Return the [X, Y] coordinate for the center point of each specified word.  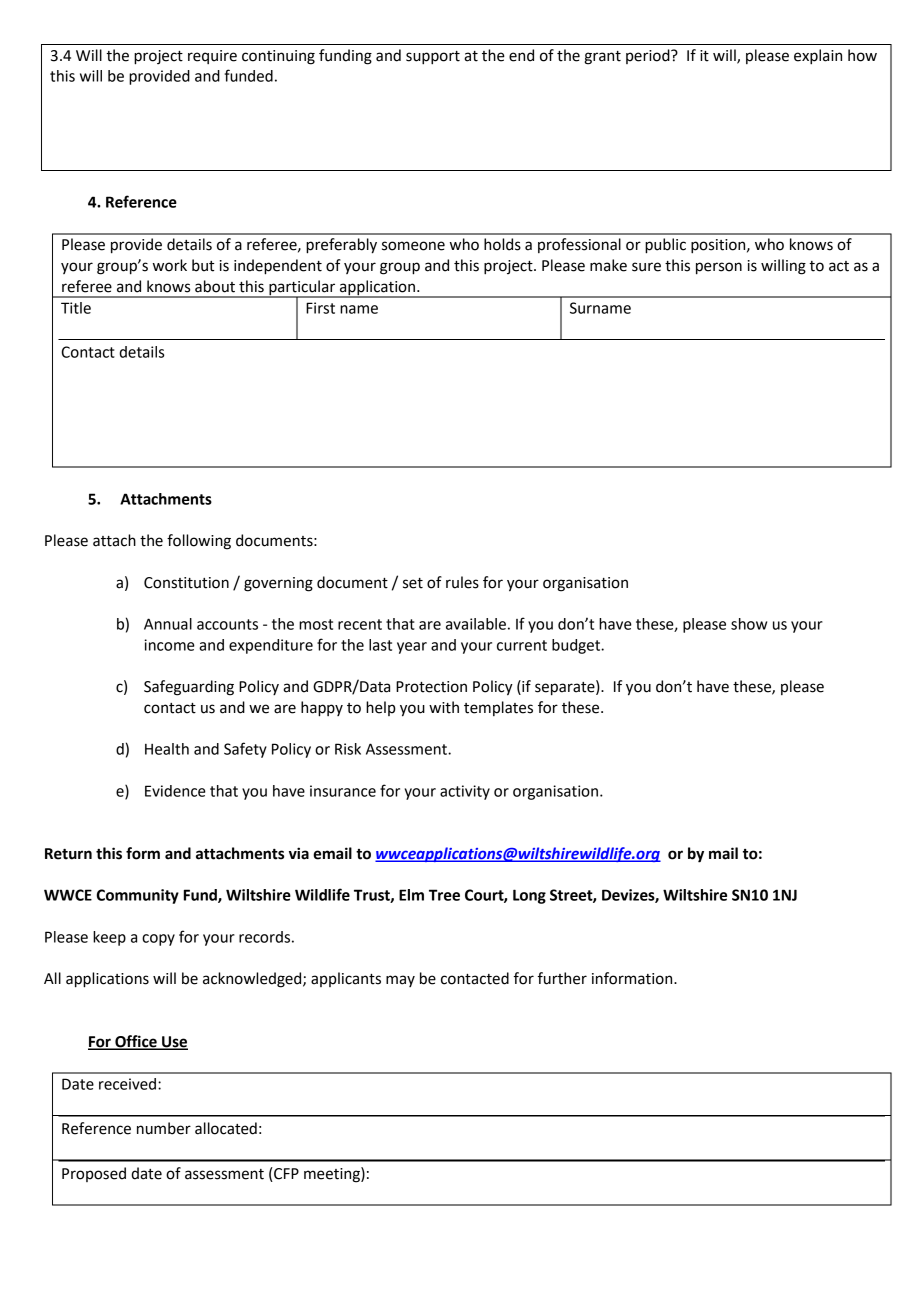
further [562, 978]
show [749, 624]
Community [138, 896]
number [164, 1128]
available [476, 624]
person [719, 268]
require [212, 57]
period [649, 56]
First [320, 308]
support [433, 58]
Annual [168, 624]
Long [529, 896]
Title [76, 308]
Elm [411, 895]
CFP [285, 1174]
